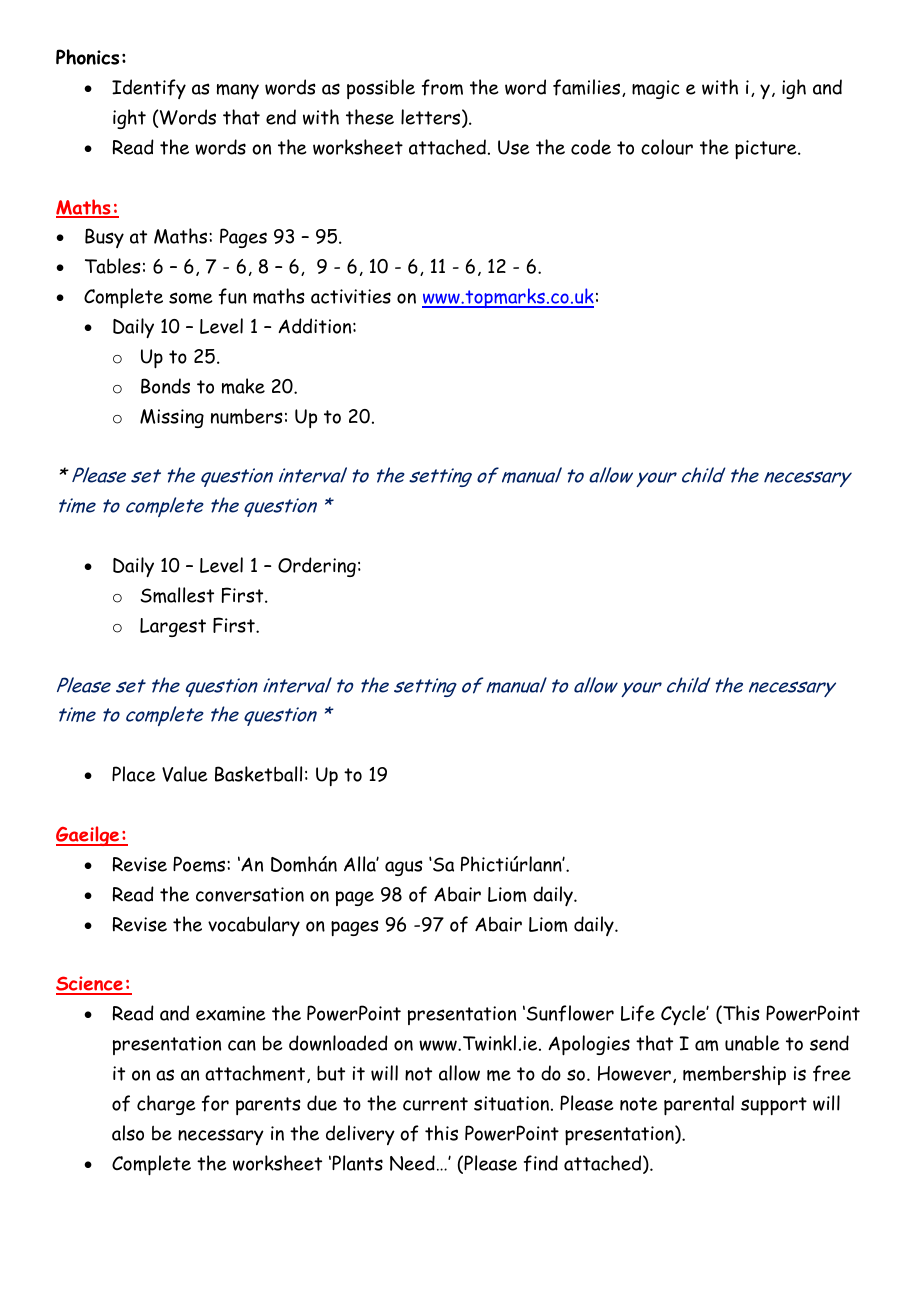 The width and height of the screenshot is (924, 1308). What do you see at coordinates (258, 774) in the screenshot?
I see `Basketball` at bounding box center [258, 774].
